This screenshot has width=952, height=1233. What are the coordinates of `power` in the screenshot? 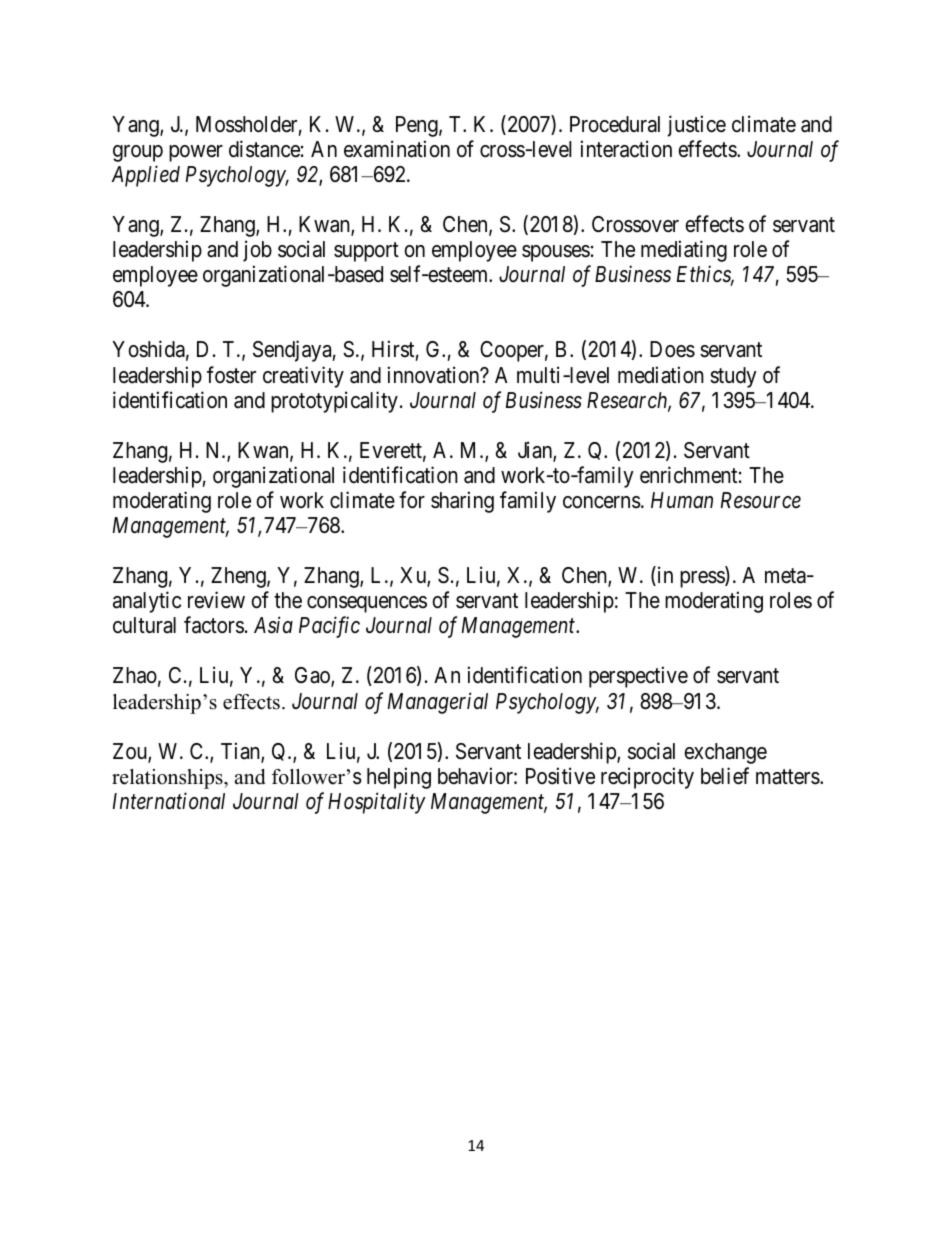 It's located at (196, 153).
